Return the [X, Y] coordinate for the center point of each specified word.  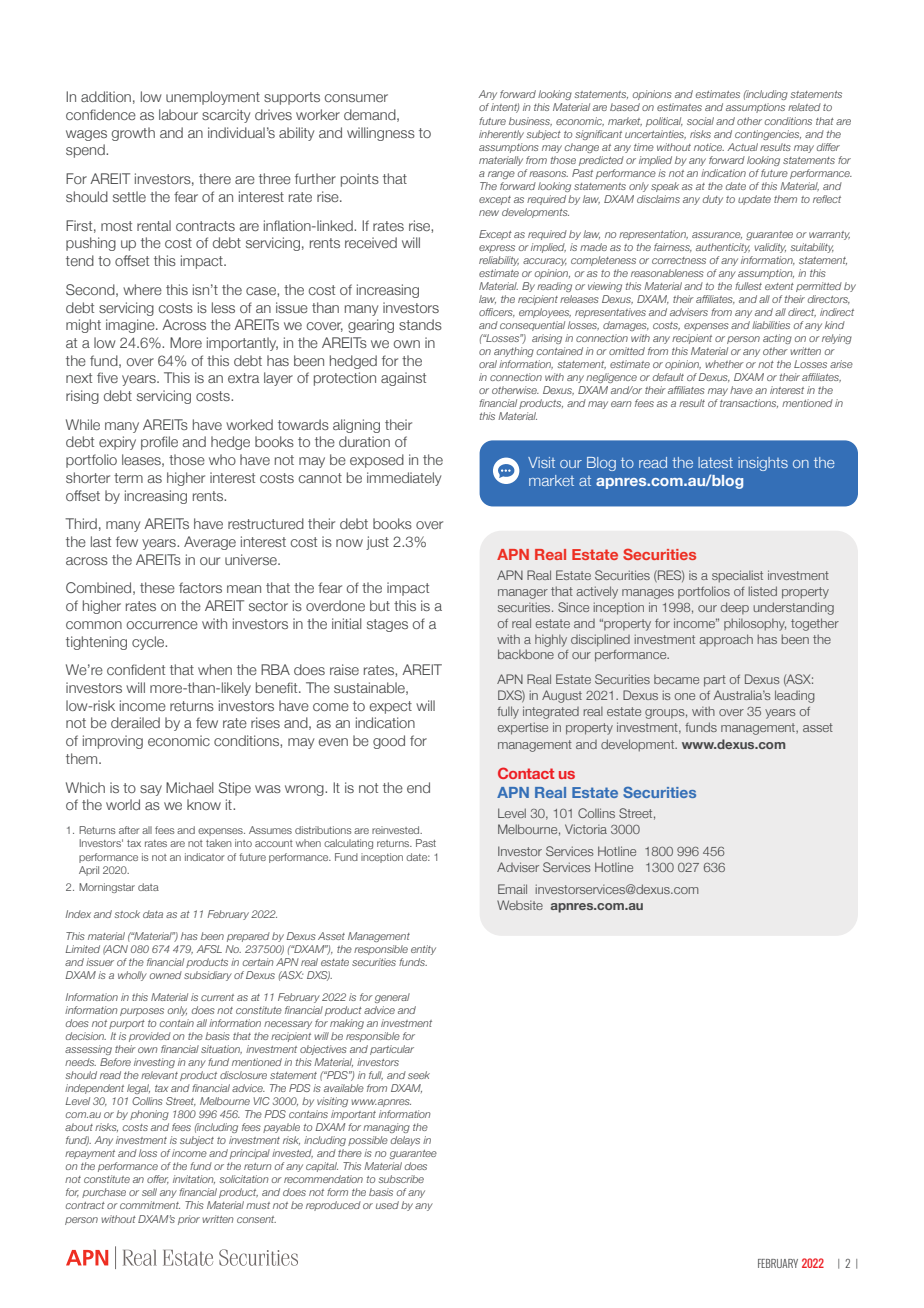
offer [158, 1179]
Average [210, 543]
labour [178, 114]
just [377, 543]
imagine [131, 326]
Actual [742, 147]
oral [488, 364]
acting [777, 339]
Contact [526, 773]
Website [520, 905]
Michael [189, 787]
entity [423, 950]
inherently [501, 135]
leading [795, 696]
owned [166, 975]
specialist [737, 576]
